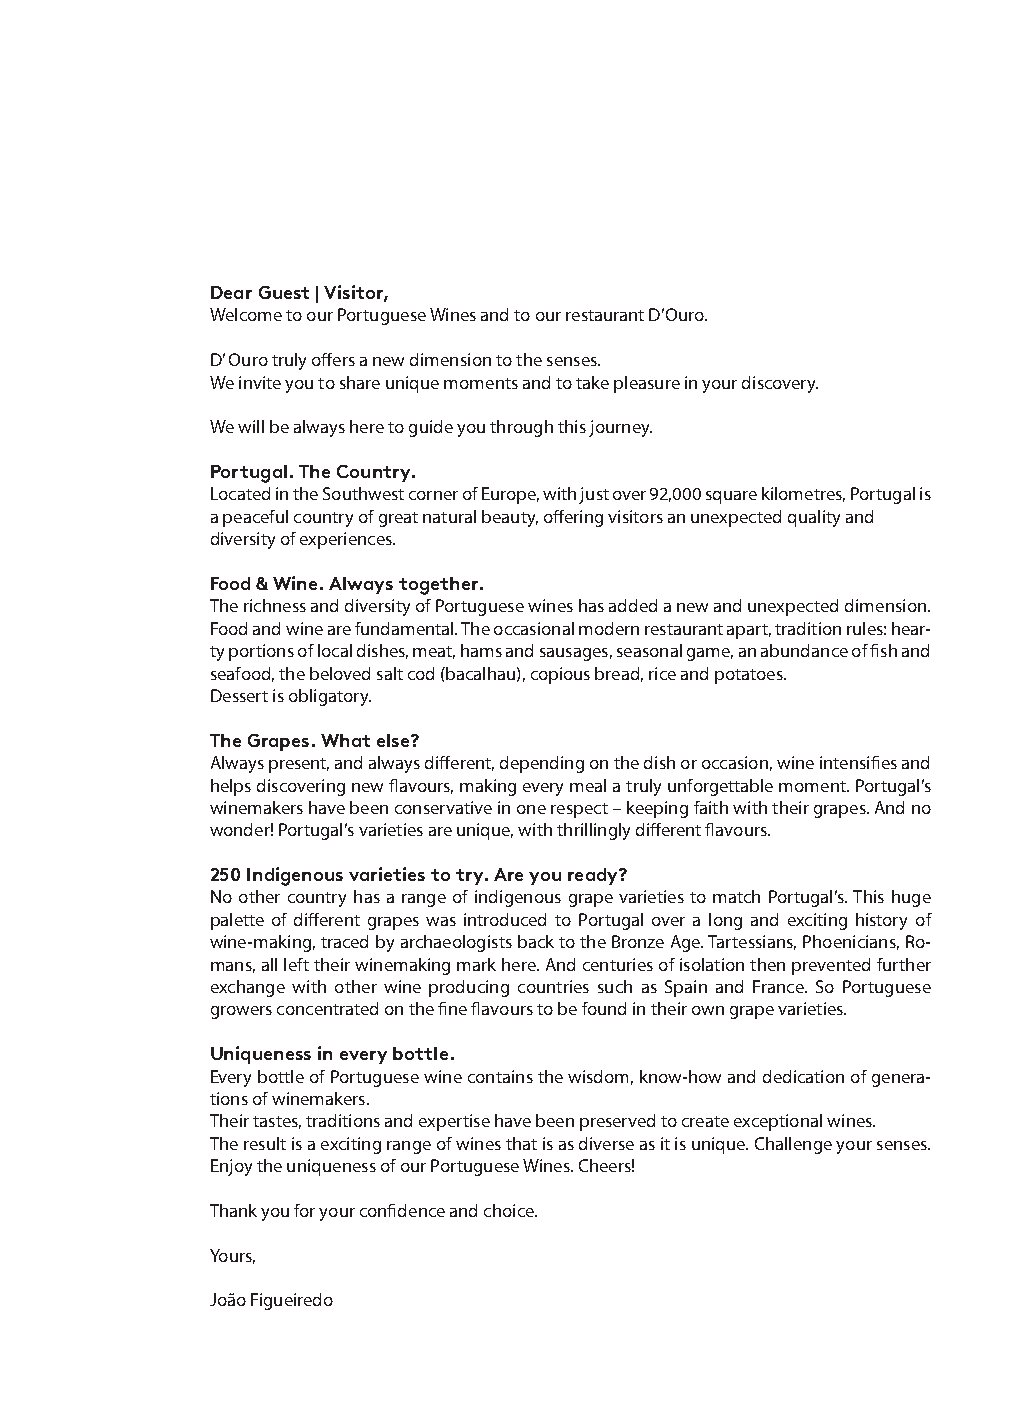  I want to click on experiences, so click(347, 540).
